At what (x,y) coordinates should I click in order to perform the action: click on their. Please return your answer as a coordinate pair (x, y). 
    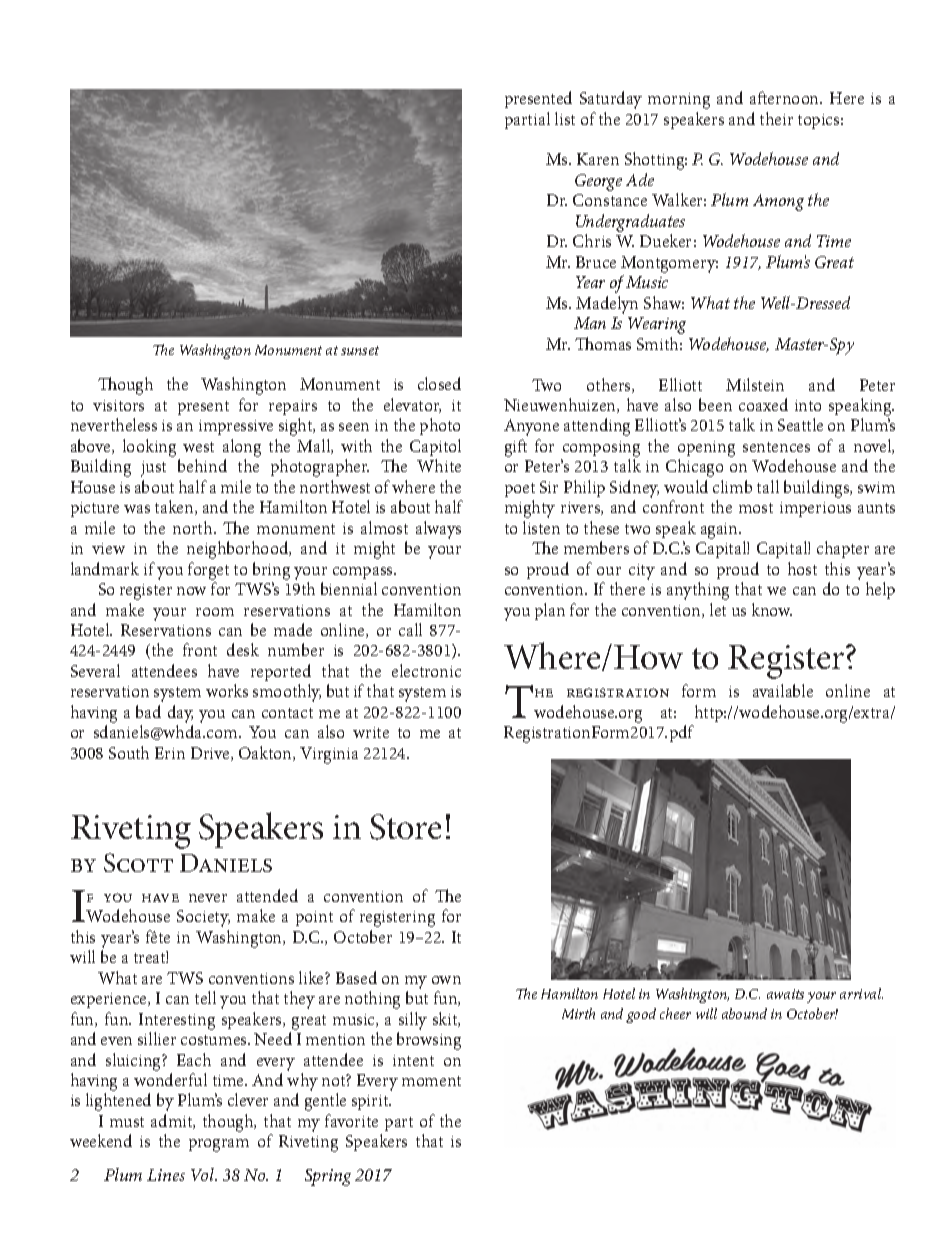
    Looking at the image, I should click on (776, 118).
